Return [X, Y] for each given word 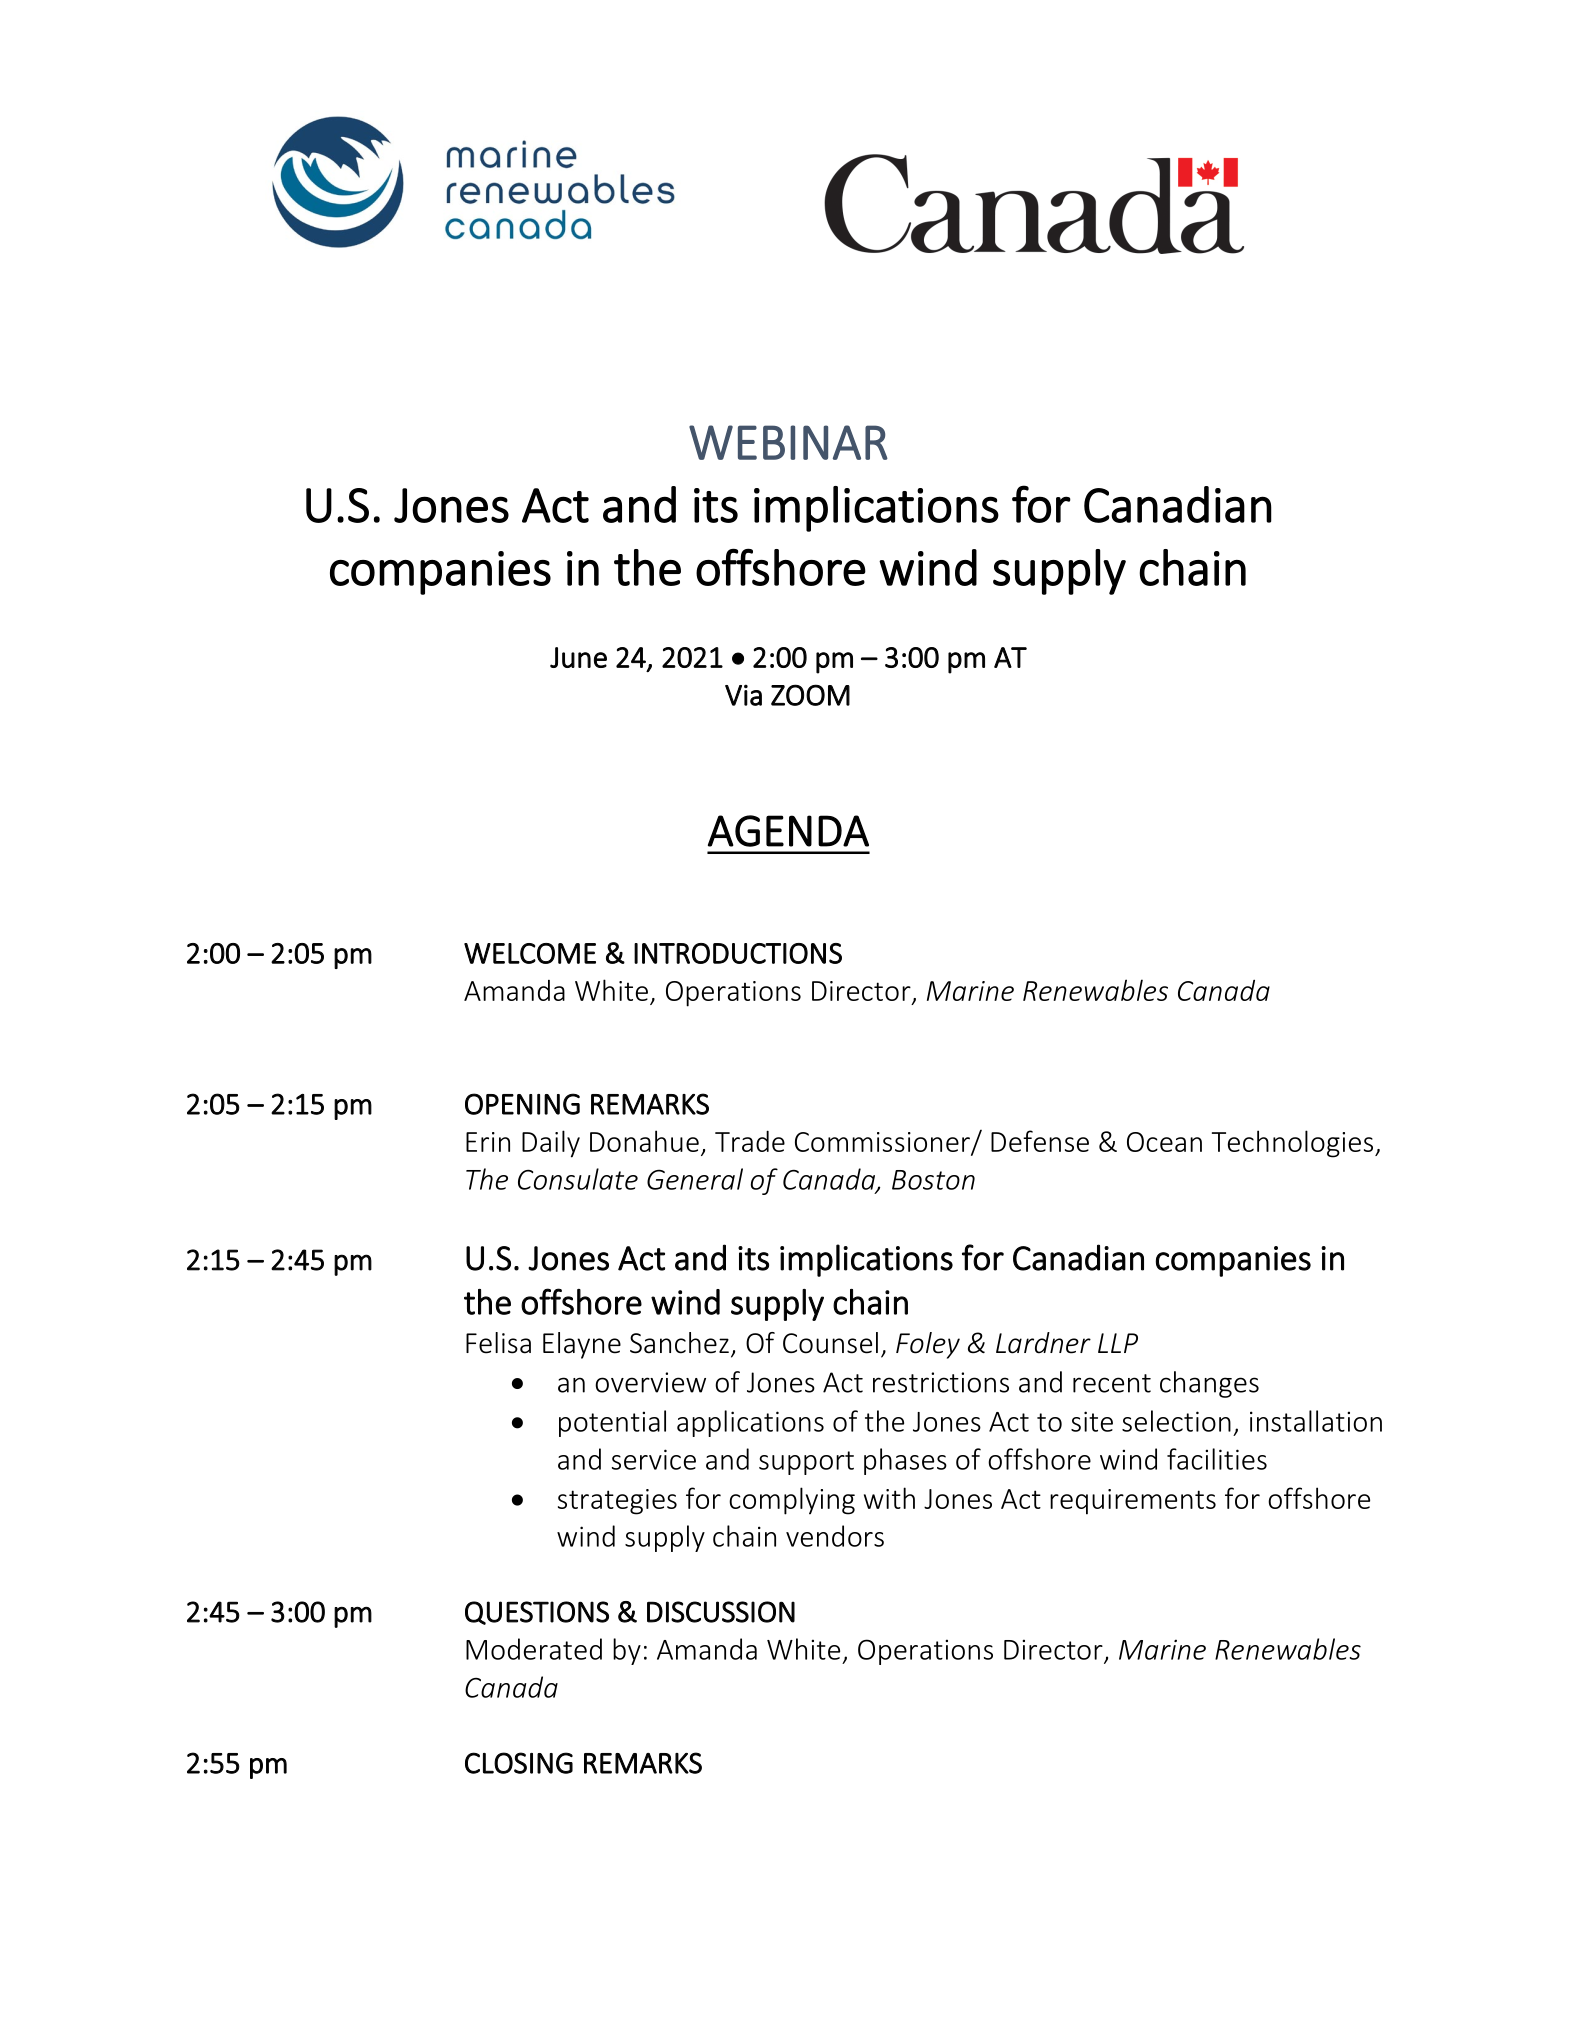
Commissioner [883, 1143]
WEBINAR [788, 442]
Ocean [1164, 1142]
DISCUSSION [721, 1612]
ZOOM [810, 695]
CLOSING [519, 1763]
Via [743, 695]
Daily [551, 1144]
